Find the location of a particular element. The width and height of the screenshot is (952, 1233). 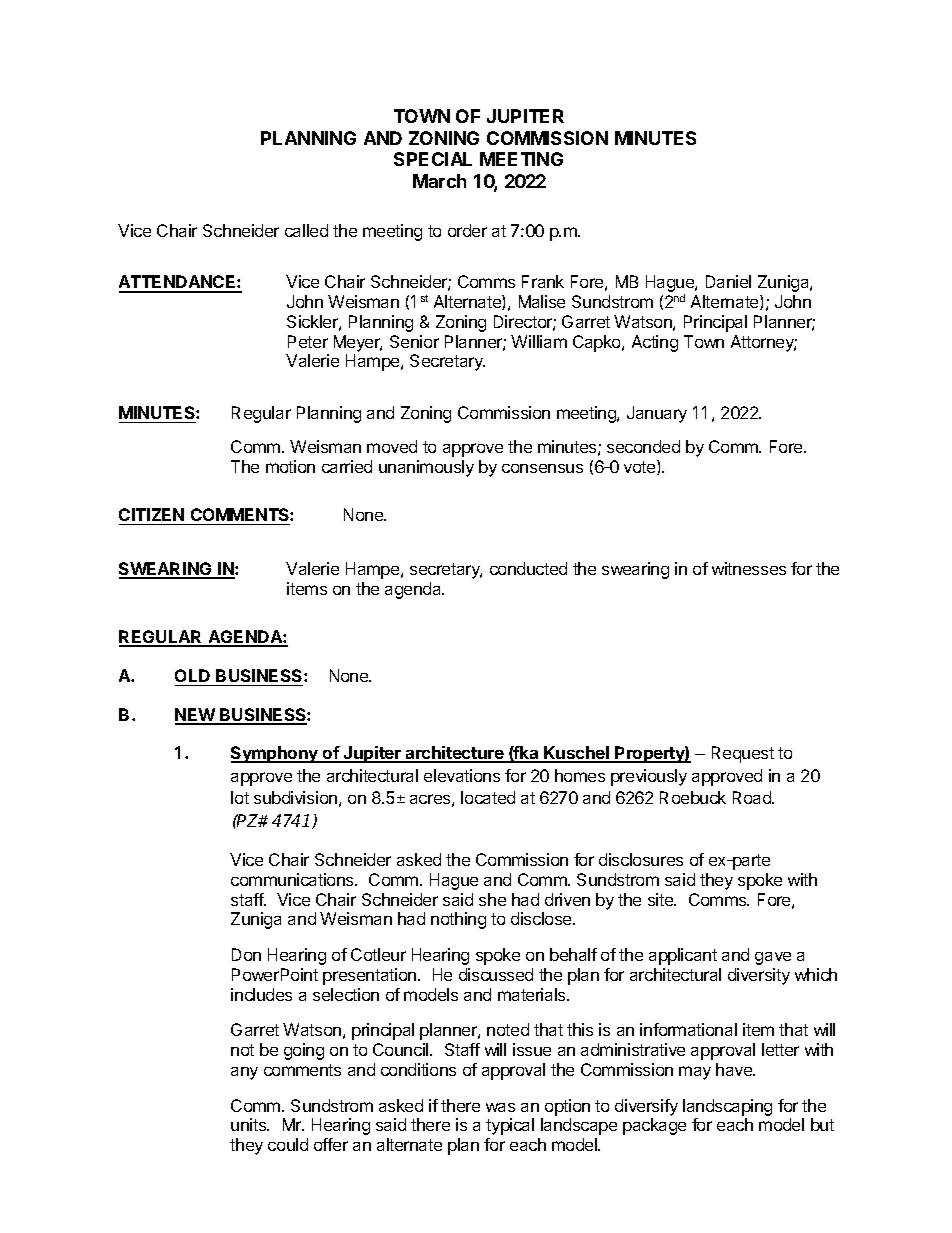

lot is located at coordinates (240, 797).
